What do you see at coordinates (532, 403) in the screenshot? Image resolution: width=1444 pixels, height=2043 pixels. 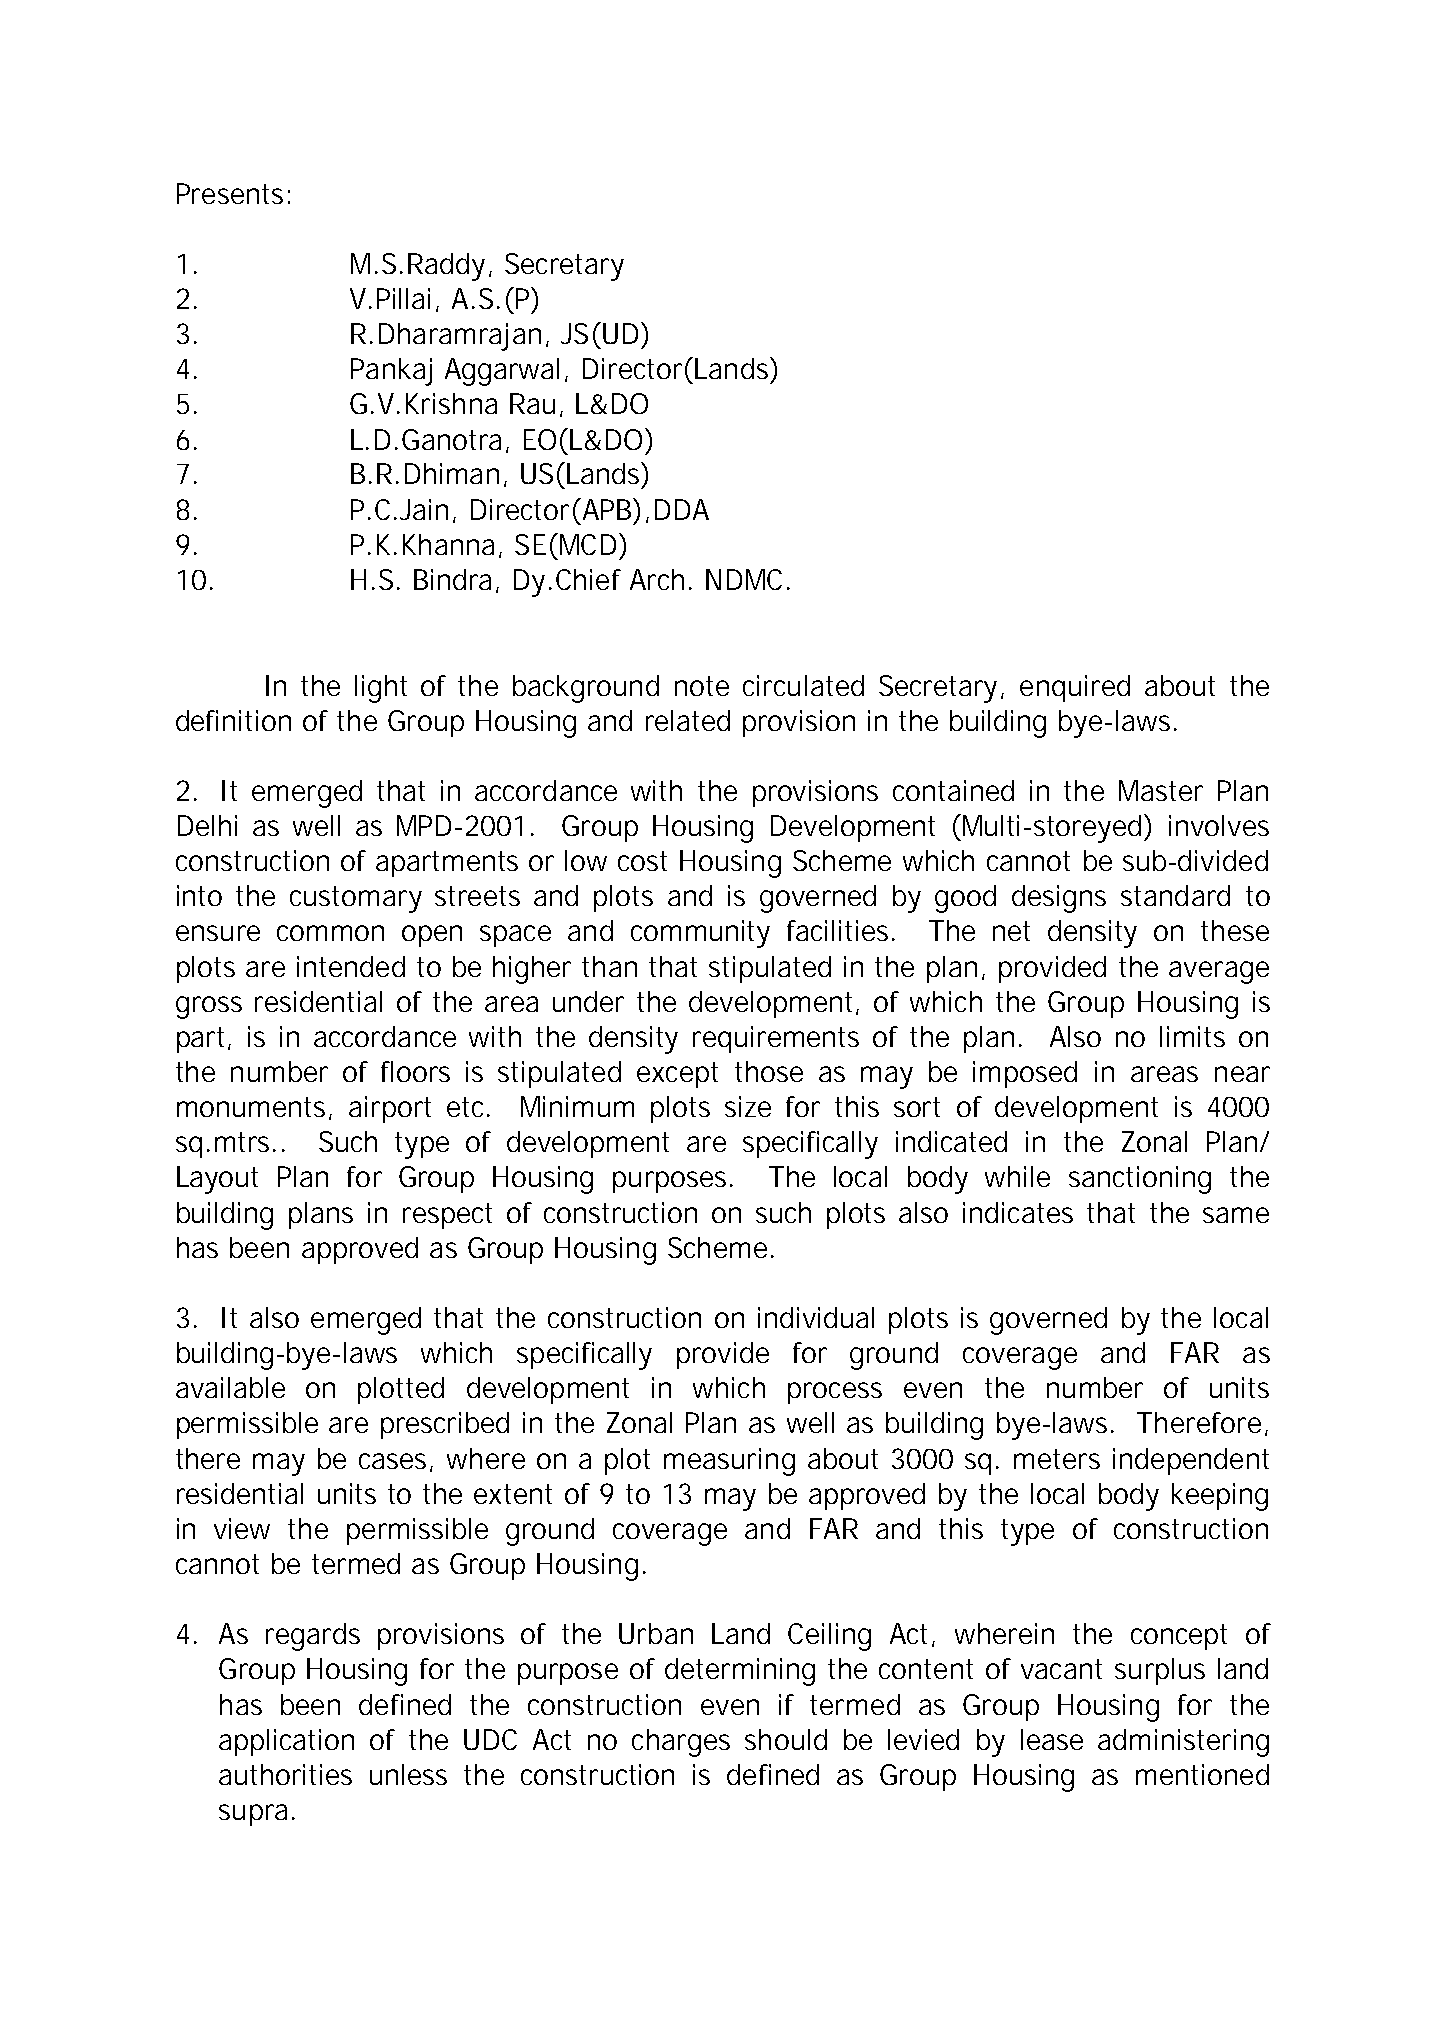 I see `Rau` at bounding box center [532, 403].
